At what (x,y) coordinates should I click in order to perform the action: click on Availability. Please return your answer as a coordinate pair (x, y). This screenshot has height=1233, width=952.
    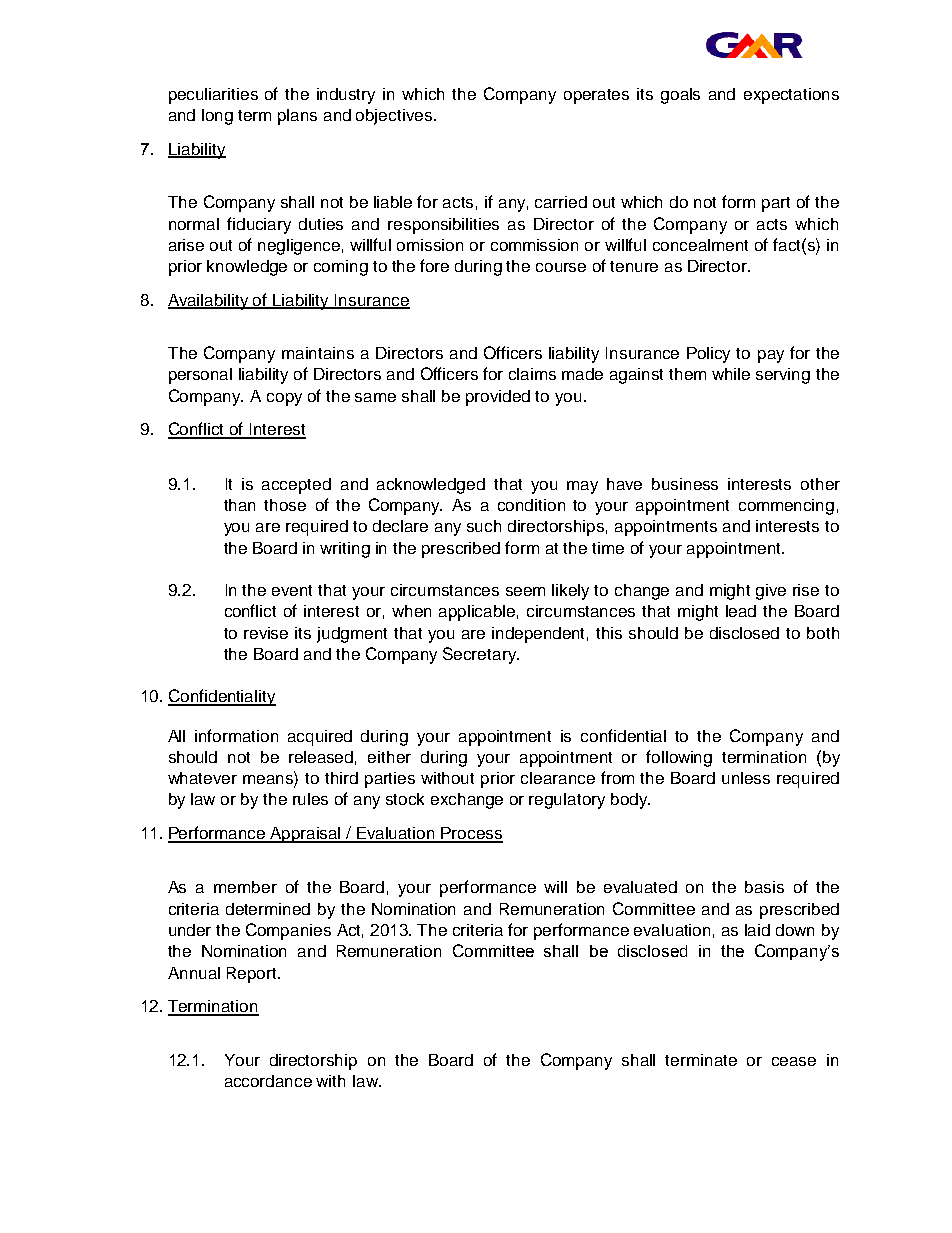
    Looking at the image, I should click on (209, 302).
